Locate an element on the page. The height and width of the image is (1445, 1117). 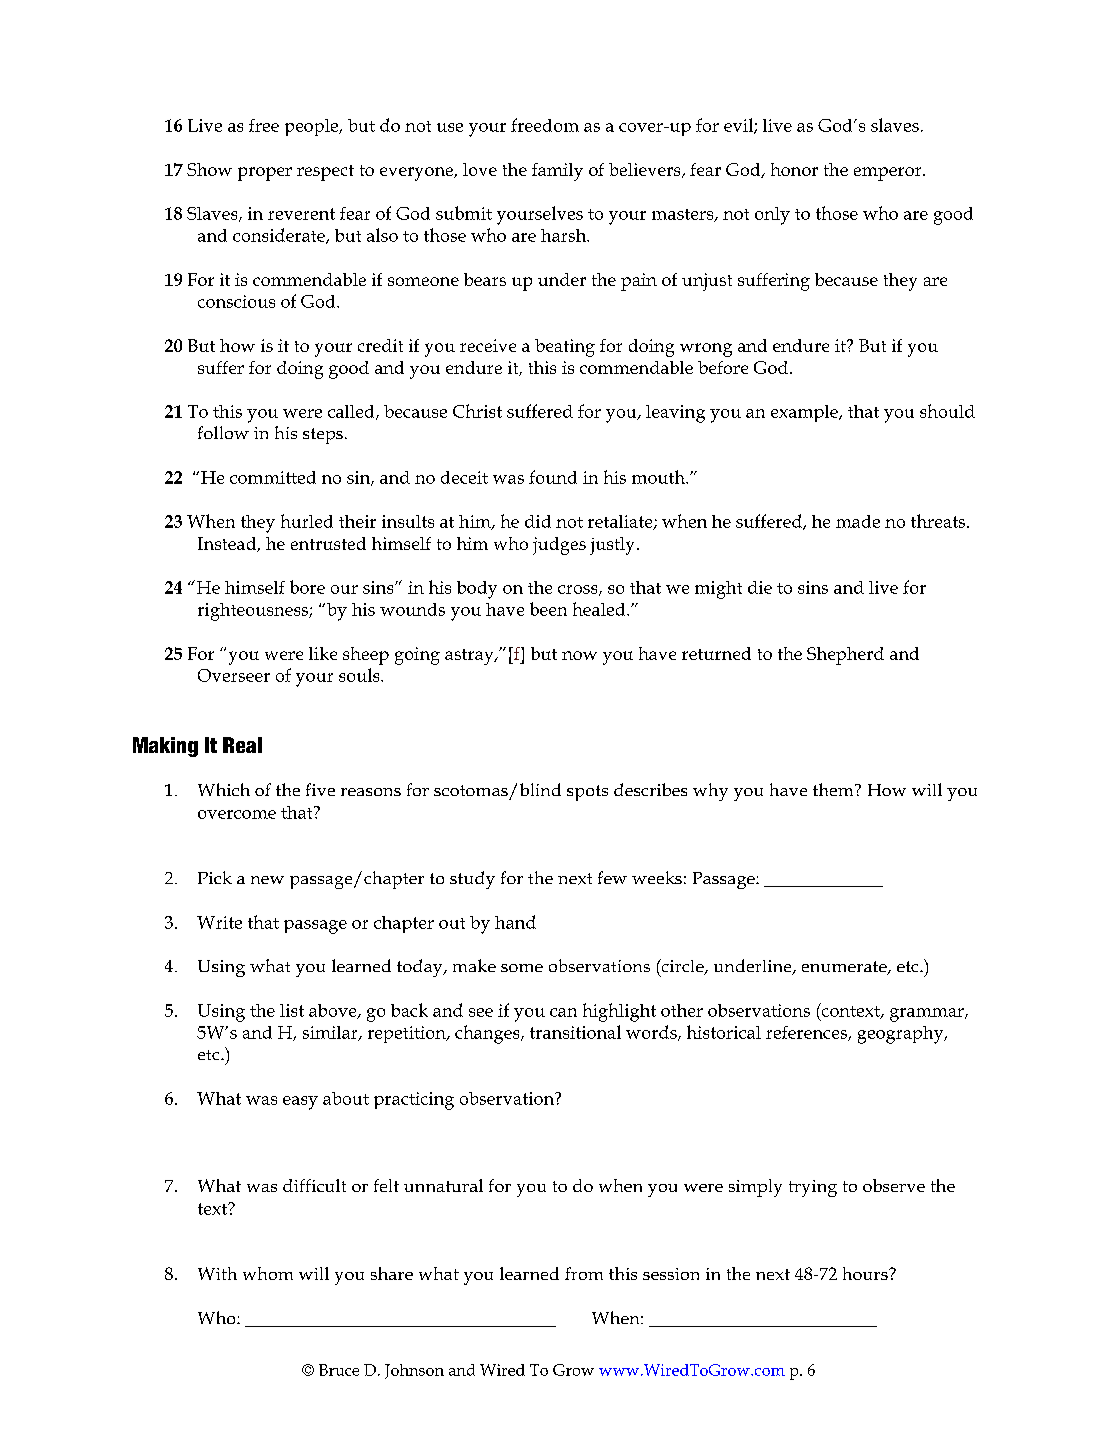
spots is located at coordinates (587, 793).
